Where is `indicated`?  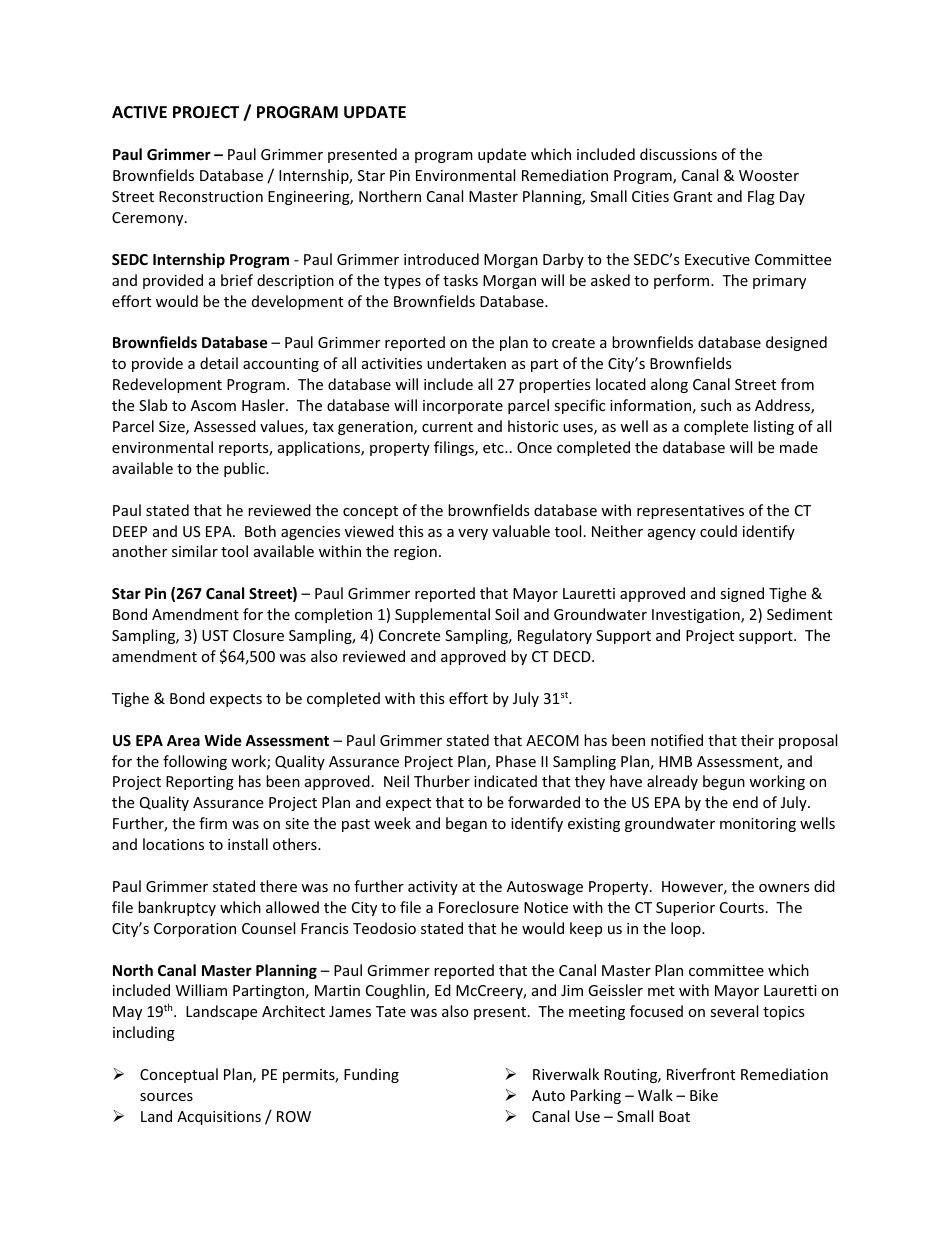 indicated is located at coordinates (505, 781).
